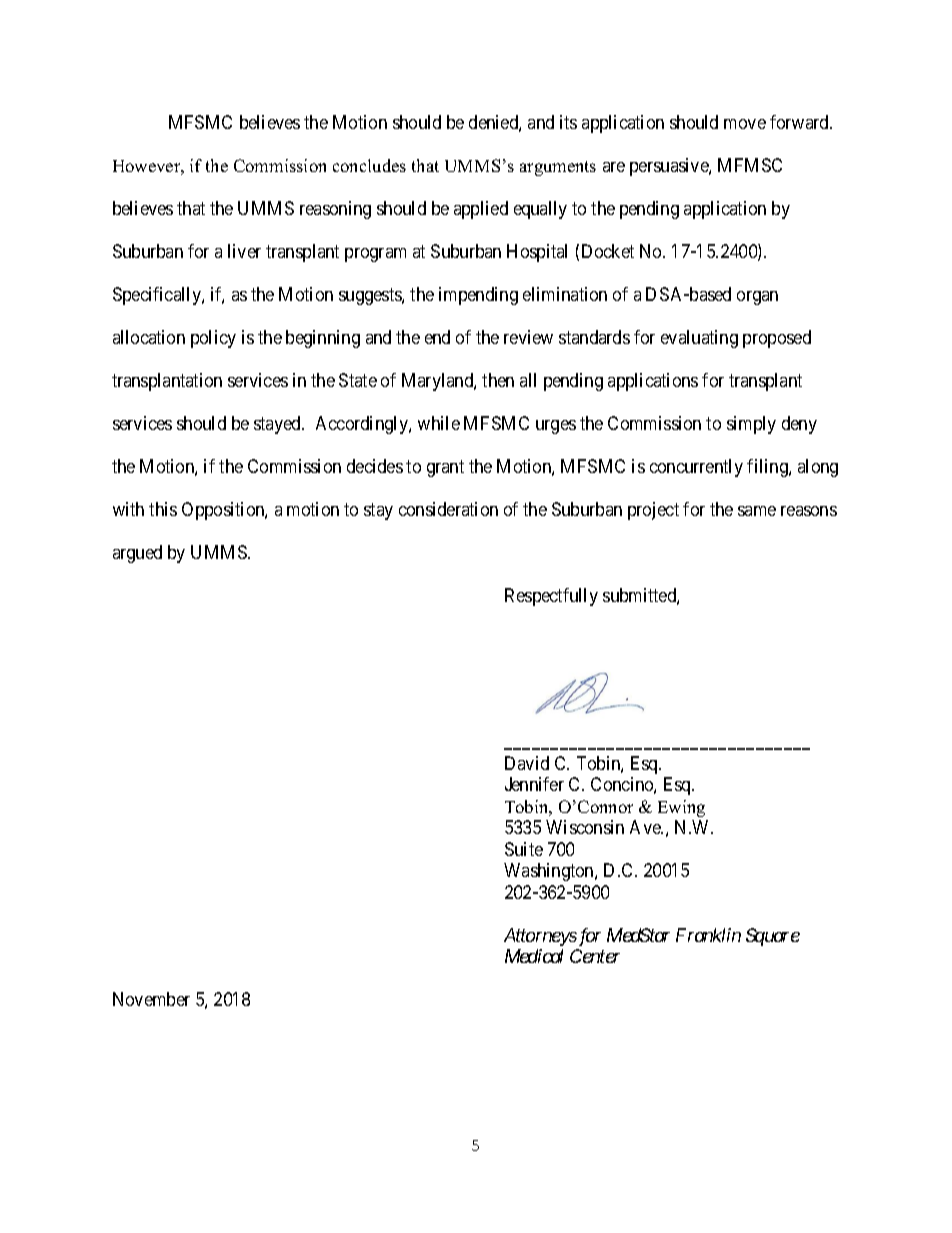 The width and height of the screenshot is (952, 1233). I want to click on David, so click(527, 763).
